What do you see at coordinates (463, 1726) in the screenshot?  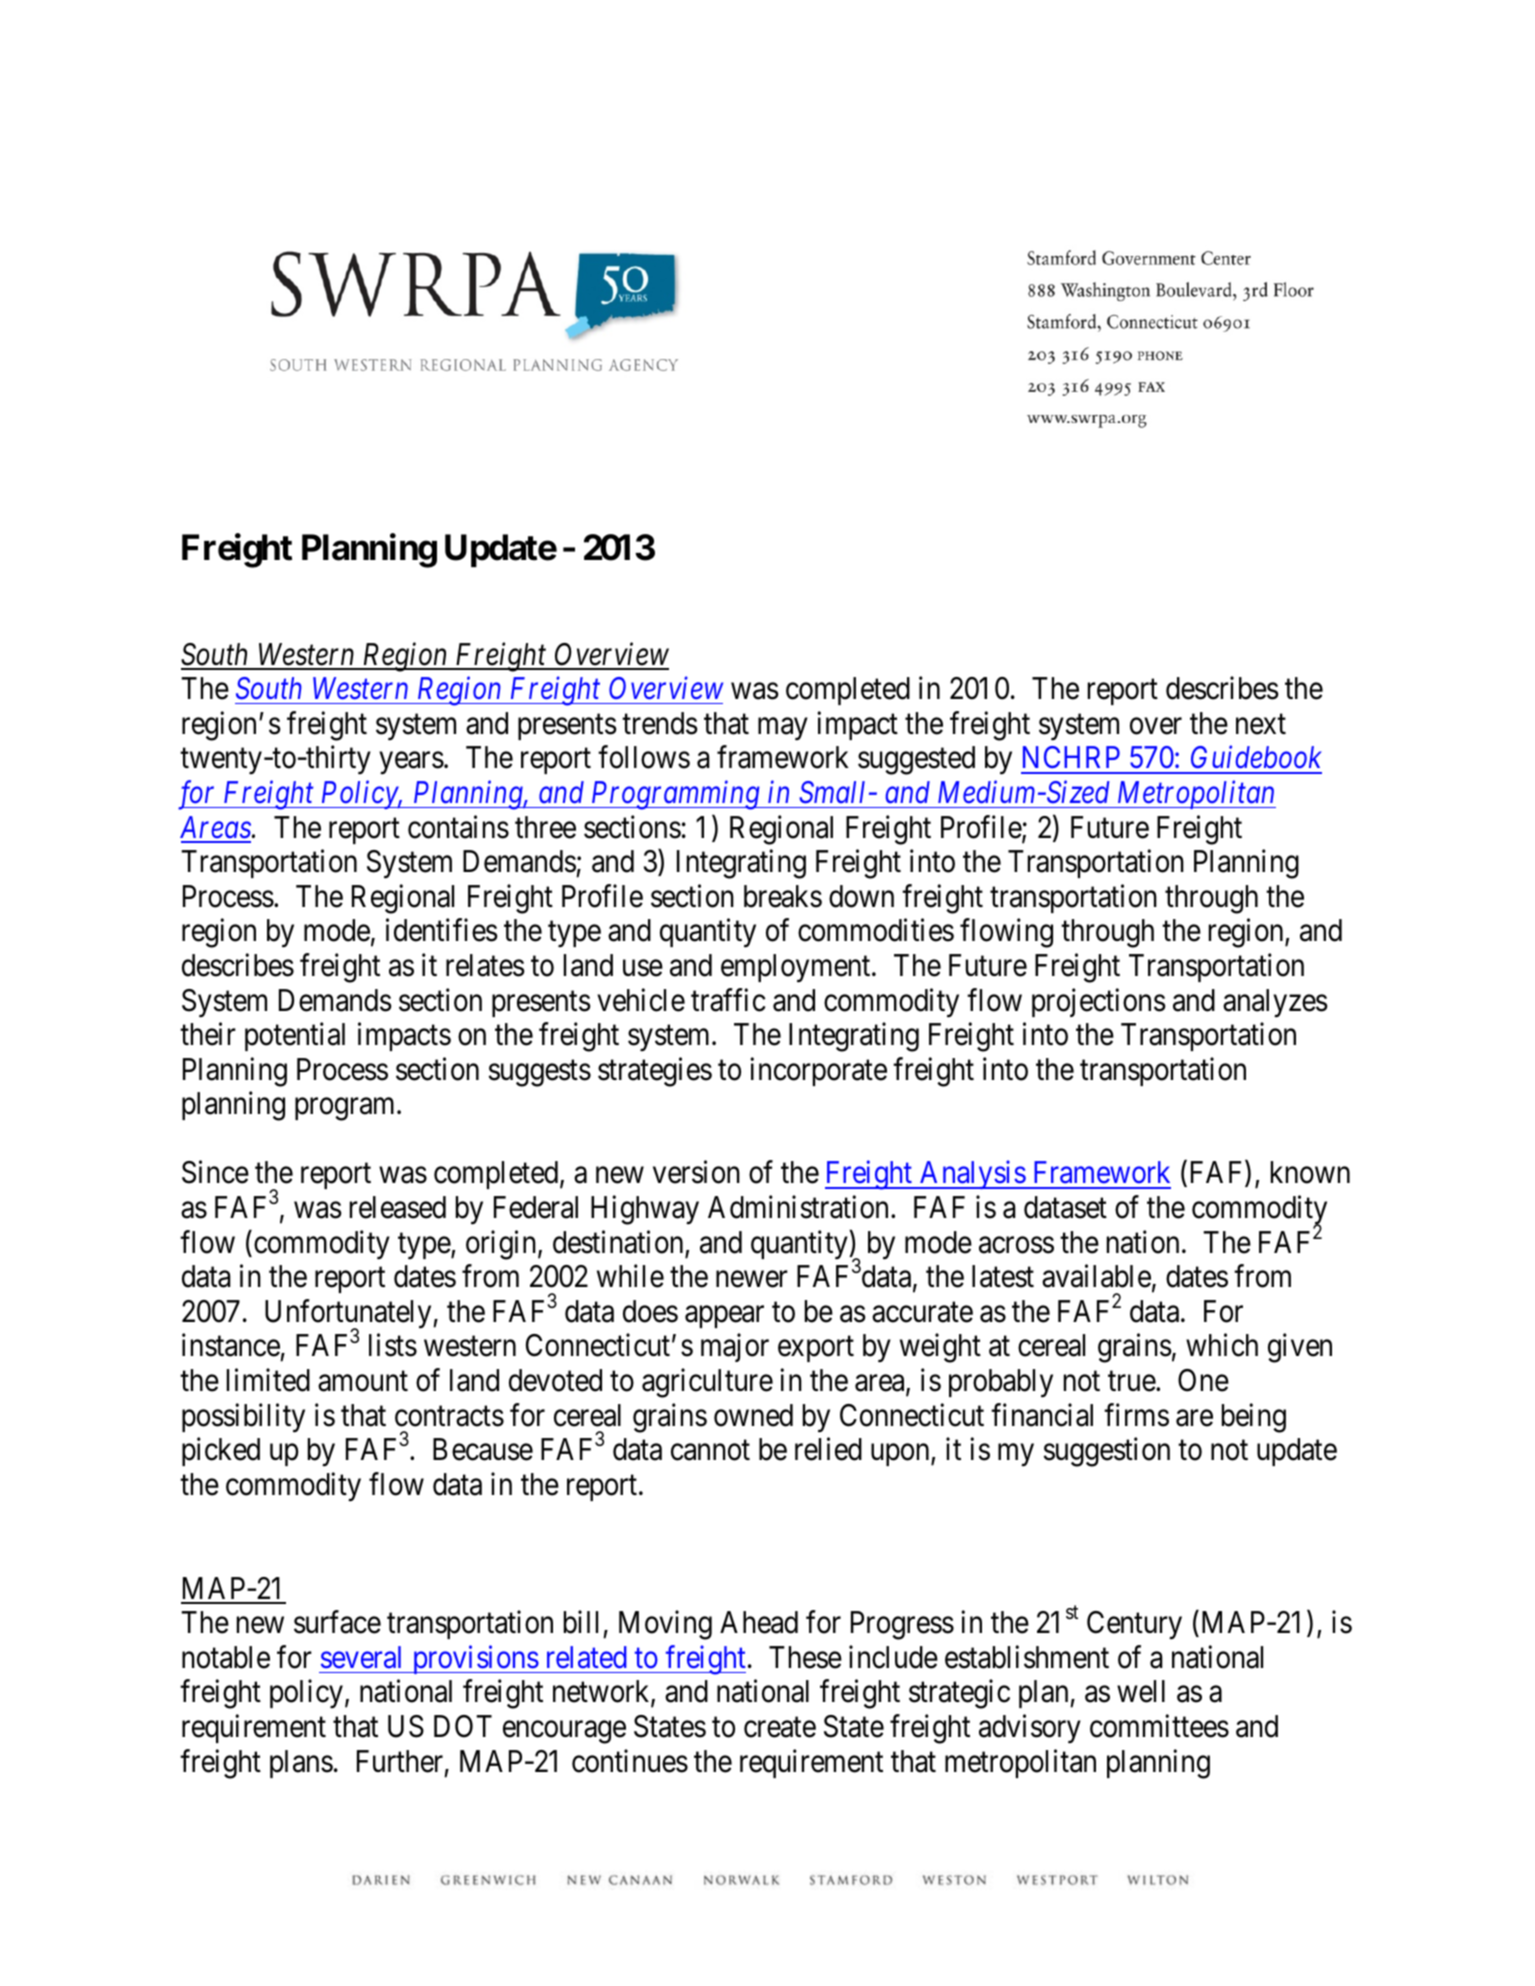 I see `DOT` at bounding box center [463, 1726].
